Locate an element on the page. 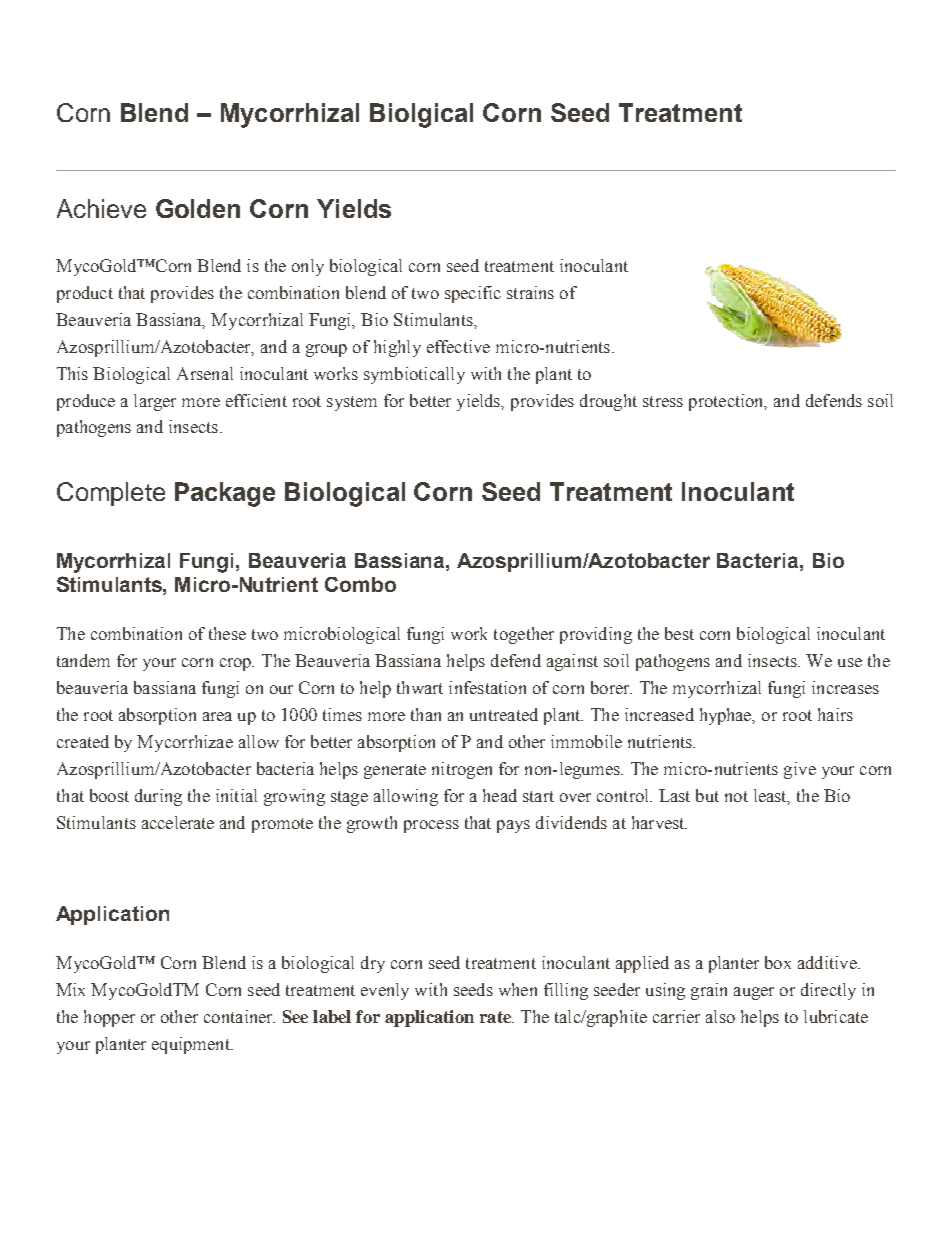 This page has height=1233, width=952. equipment is located at coordinates (192, 1045).
